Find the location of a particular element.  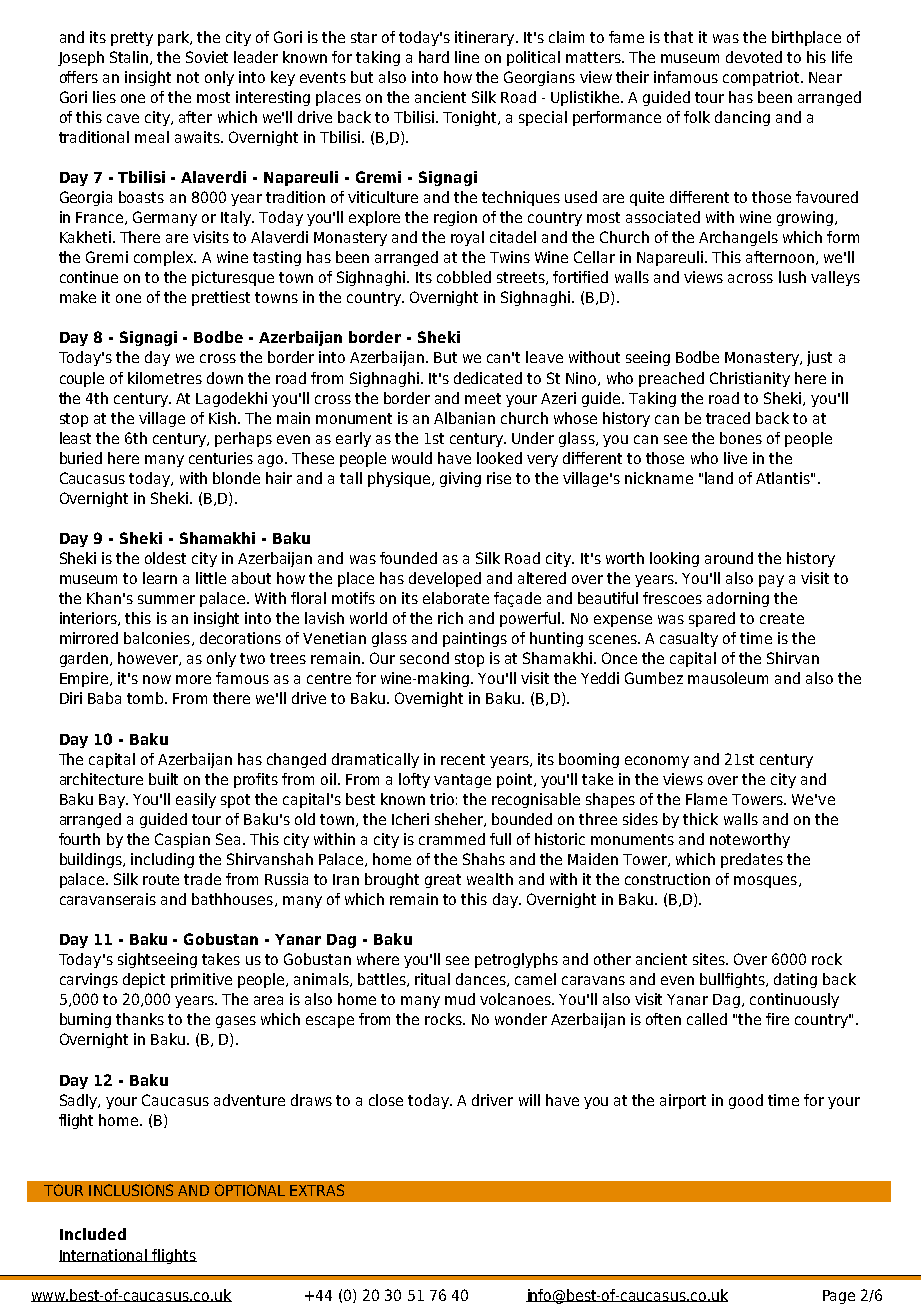

mausoleum is located at coordinates (728, 678).
